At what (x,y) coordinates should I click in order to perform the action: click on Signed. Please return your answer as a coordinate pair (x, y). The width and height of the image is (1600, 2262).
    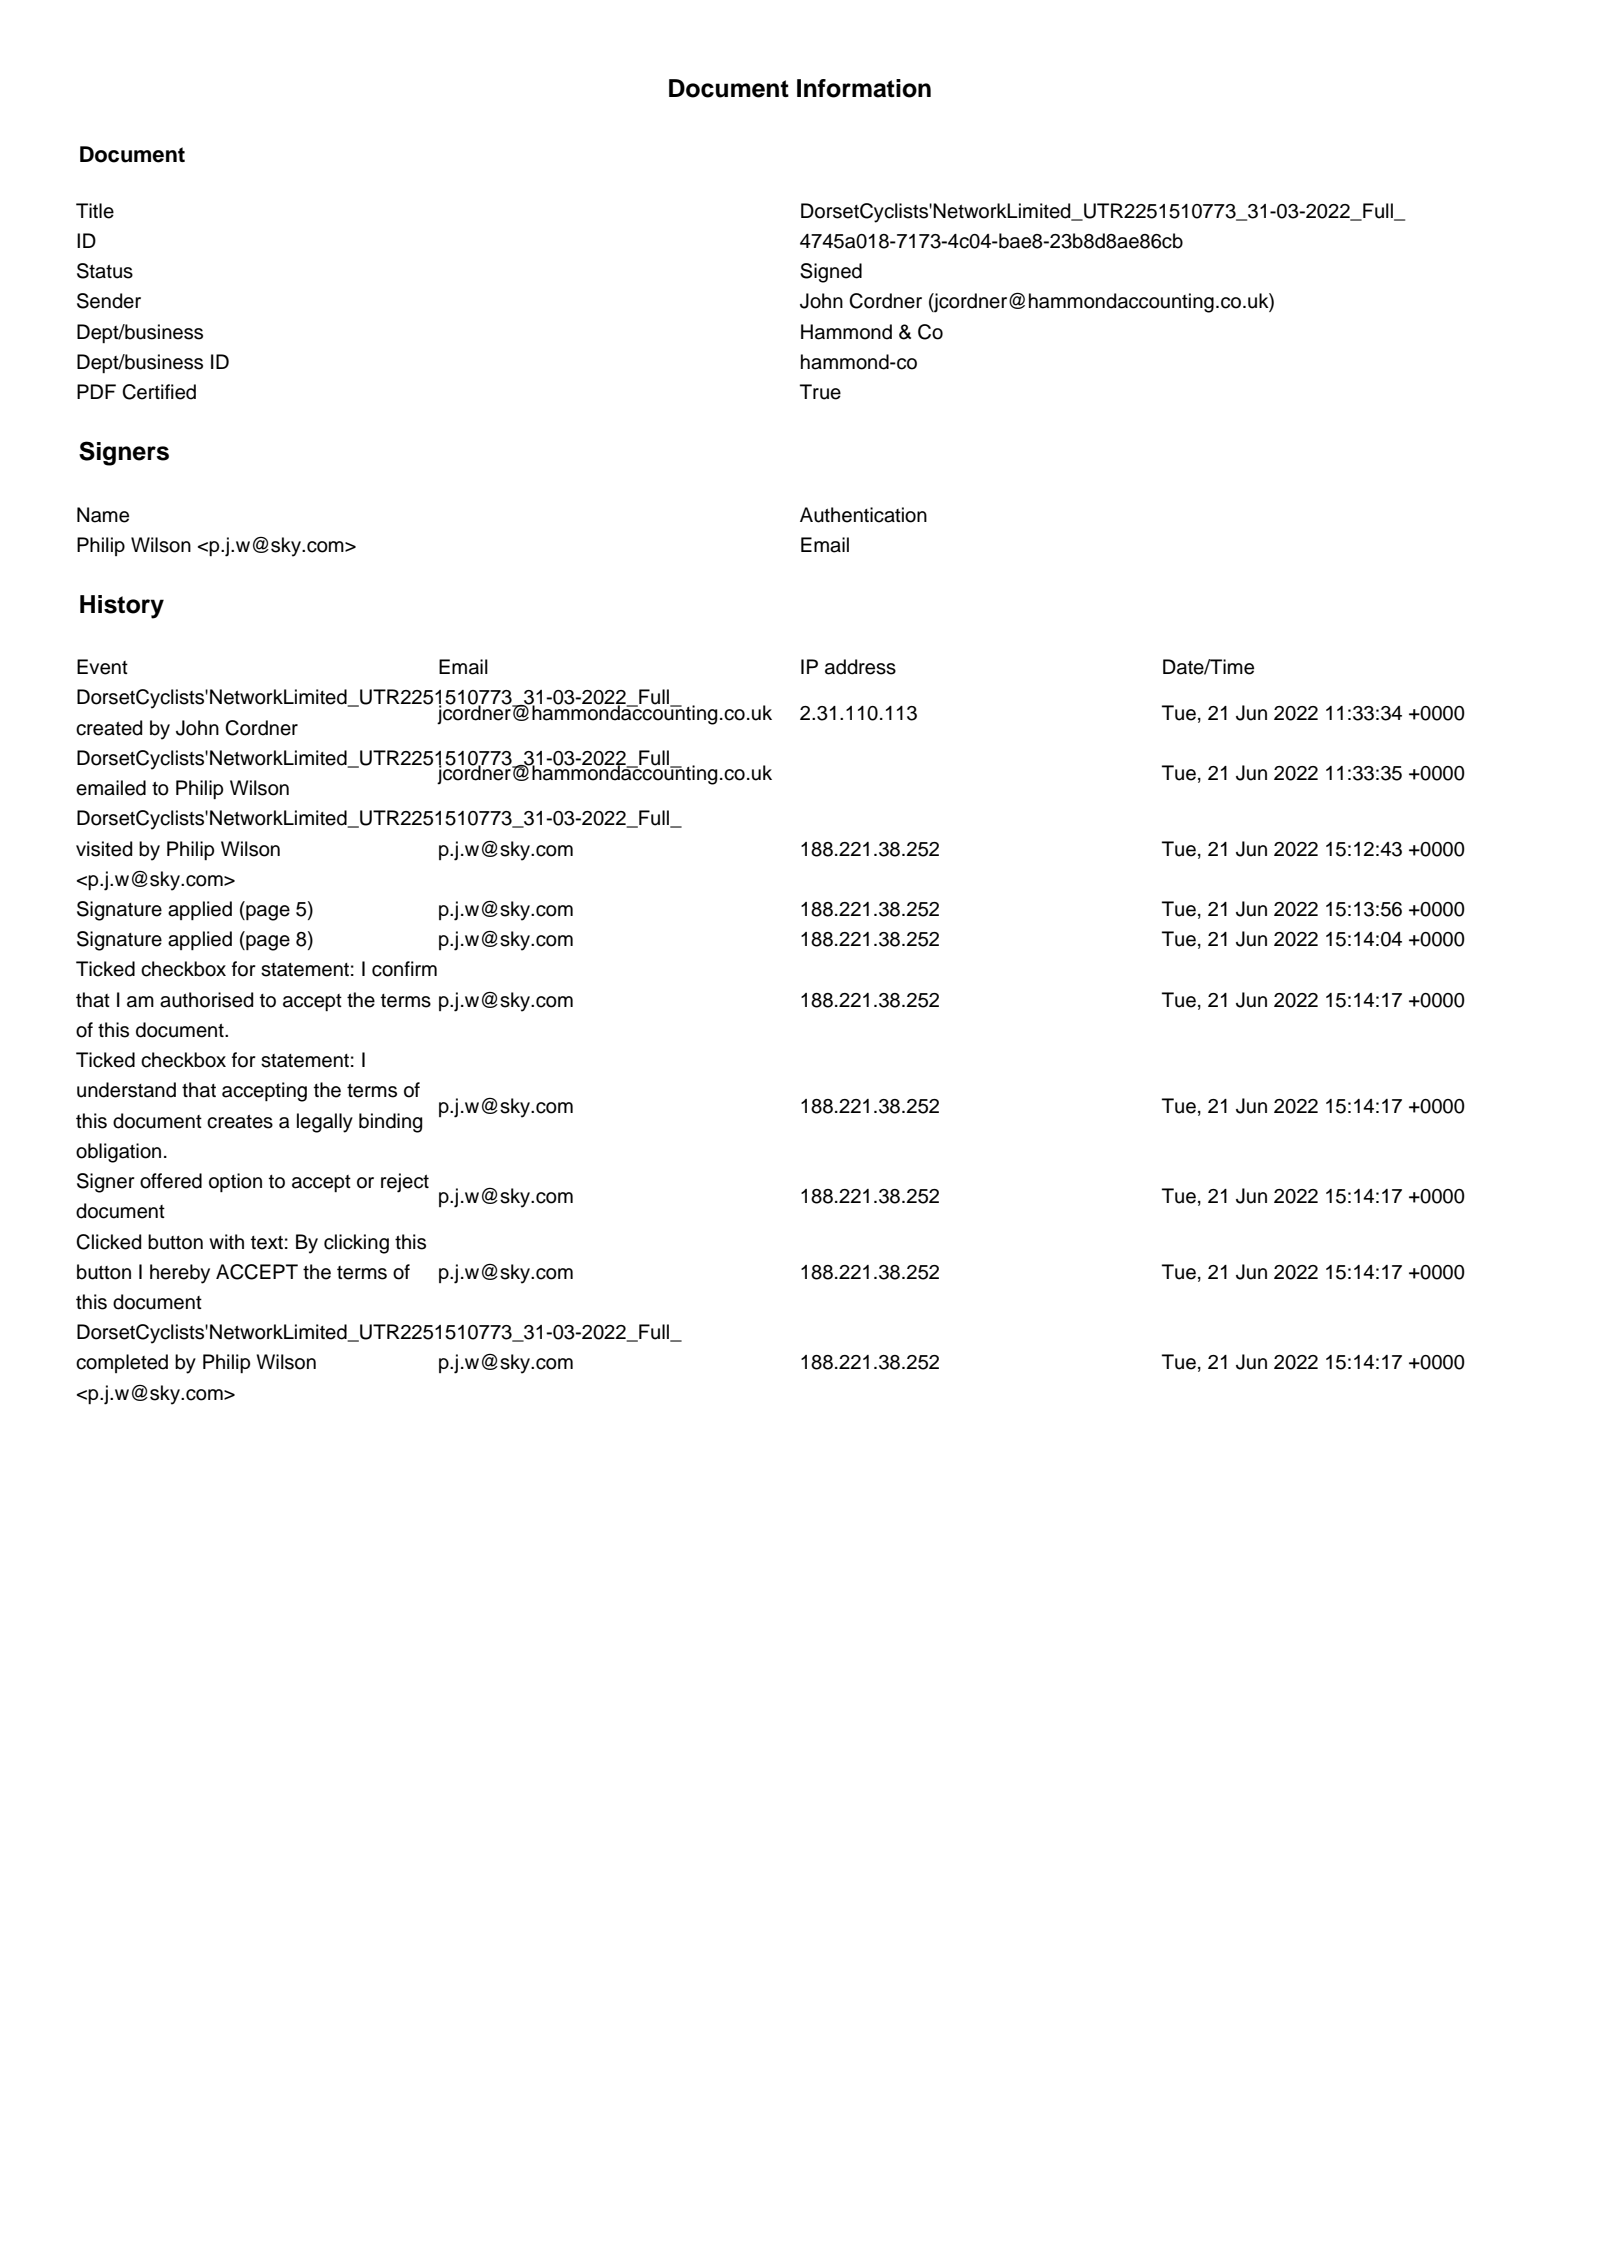
    Looking at the image, I should click on (831, 273).
